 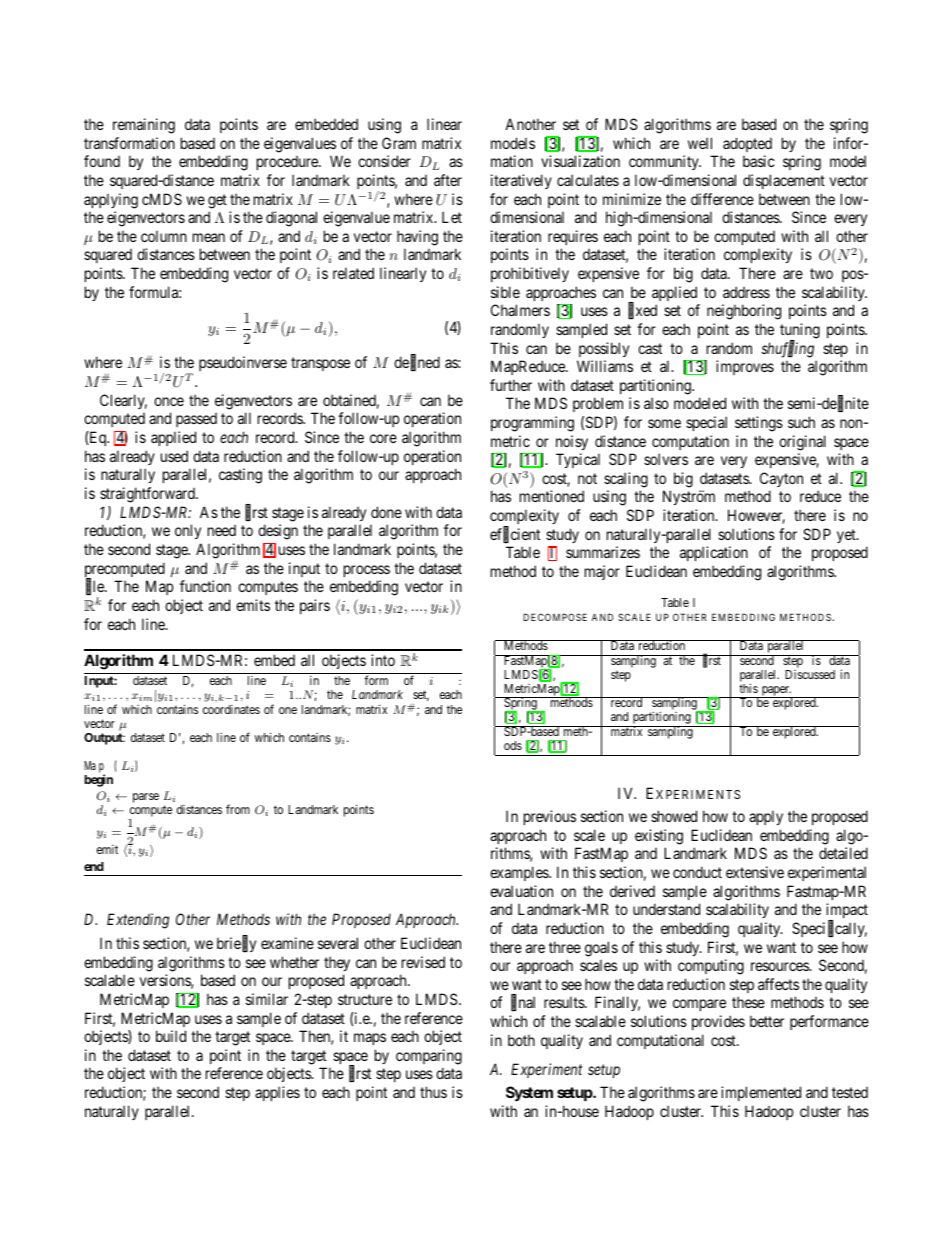 I want to click on remaining, so click(x=144, y=126).
